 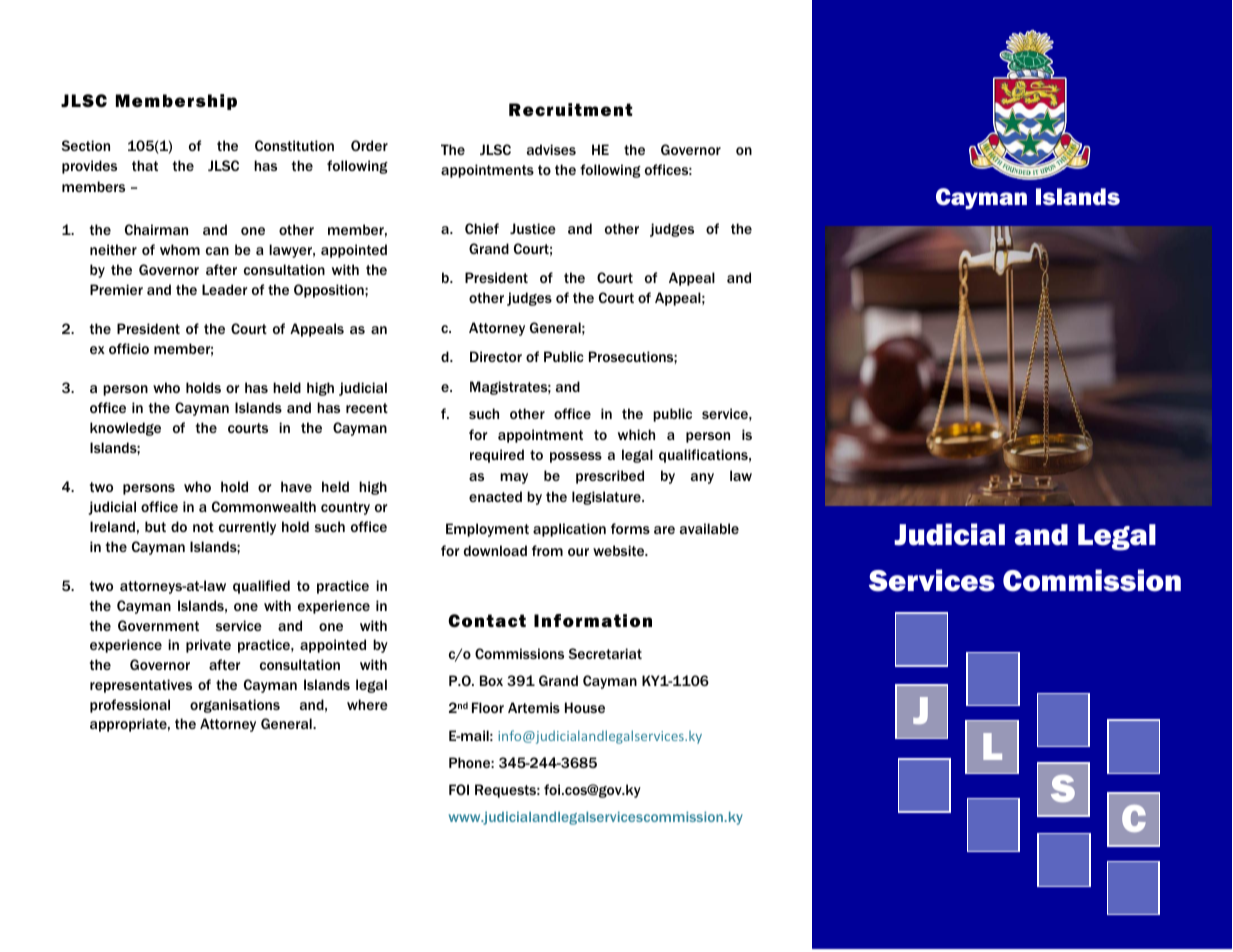 I want to click on that, so click(x=145, y=165).
